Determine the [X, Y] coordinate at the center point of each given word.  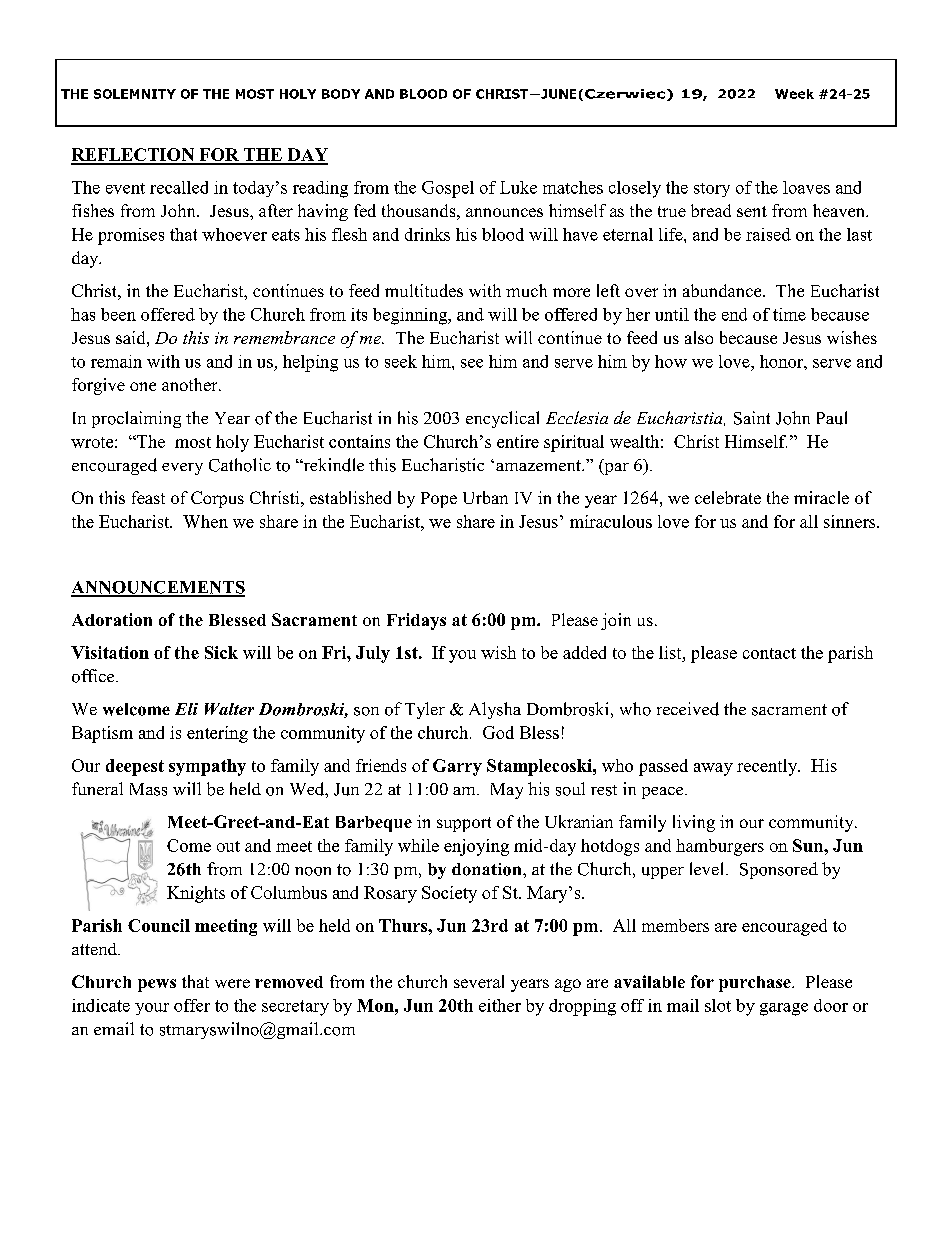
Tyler [425, 710]
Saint [752, 418]
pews [157, 985]
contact [769, 653]
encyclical [502, 419]
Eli [186, 709]
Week [794, 94]
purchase [756, 984]
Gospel [448, 189]
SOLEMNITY [135, 94]
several [479, 981]
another [191, 384]
